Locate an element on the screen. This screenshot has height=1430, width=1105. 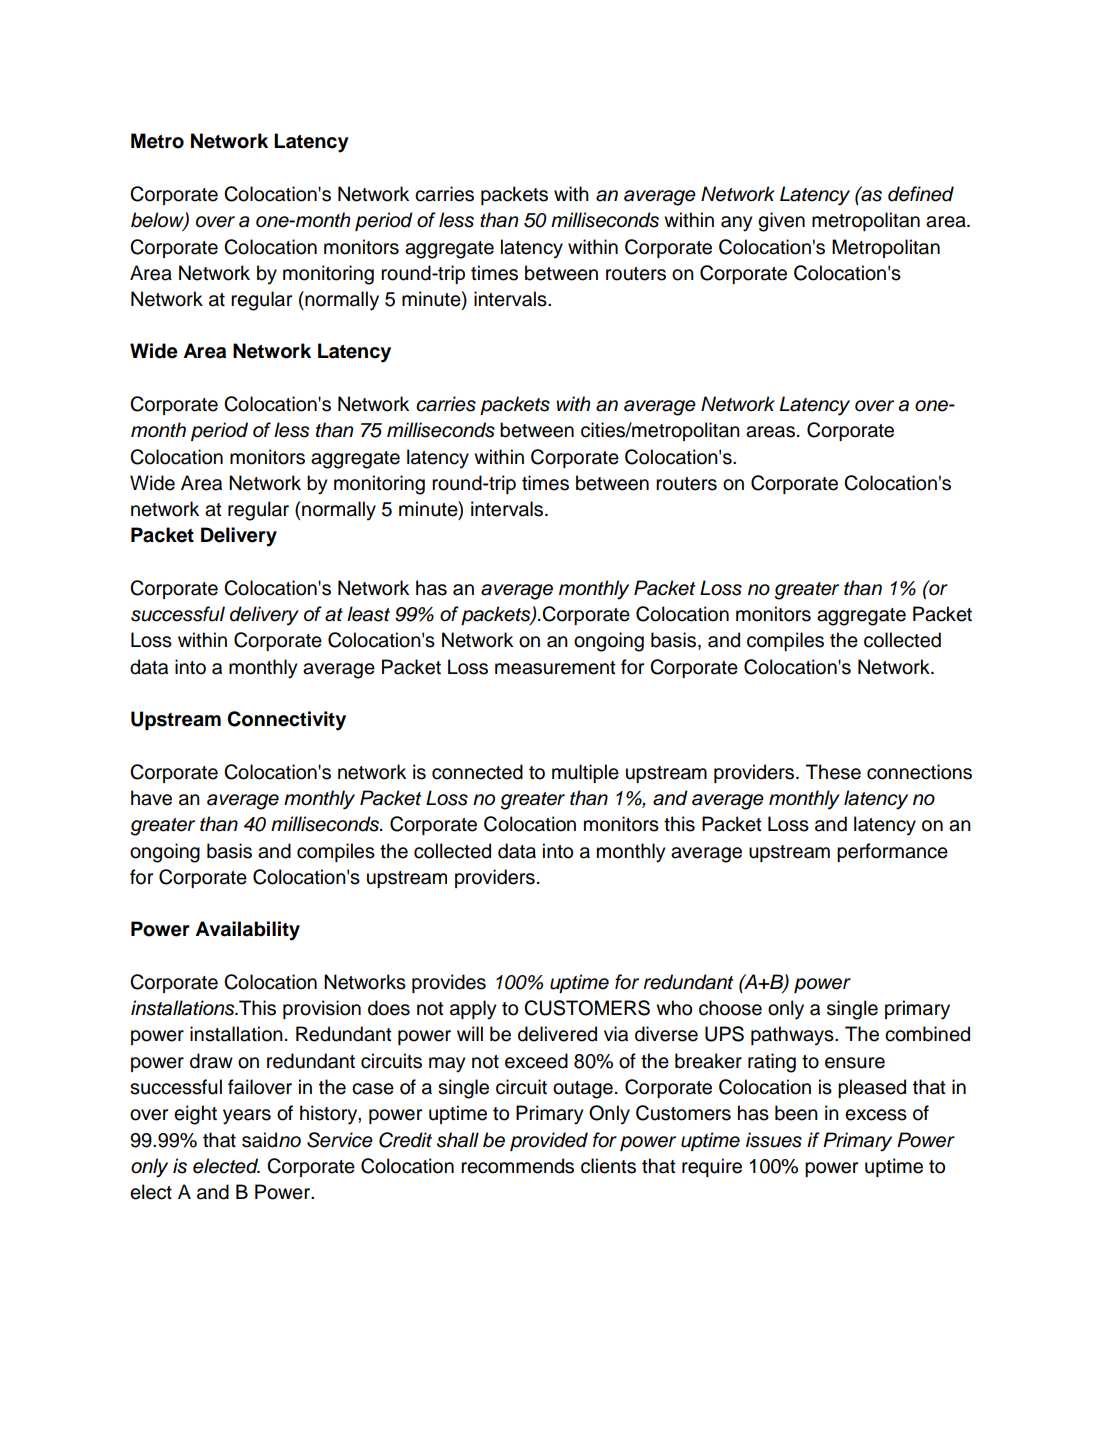
given is located at coordinates (781, 222).
